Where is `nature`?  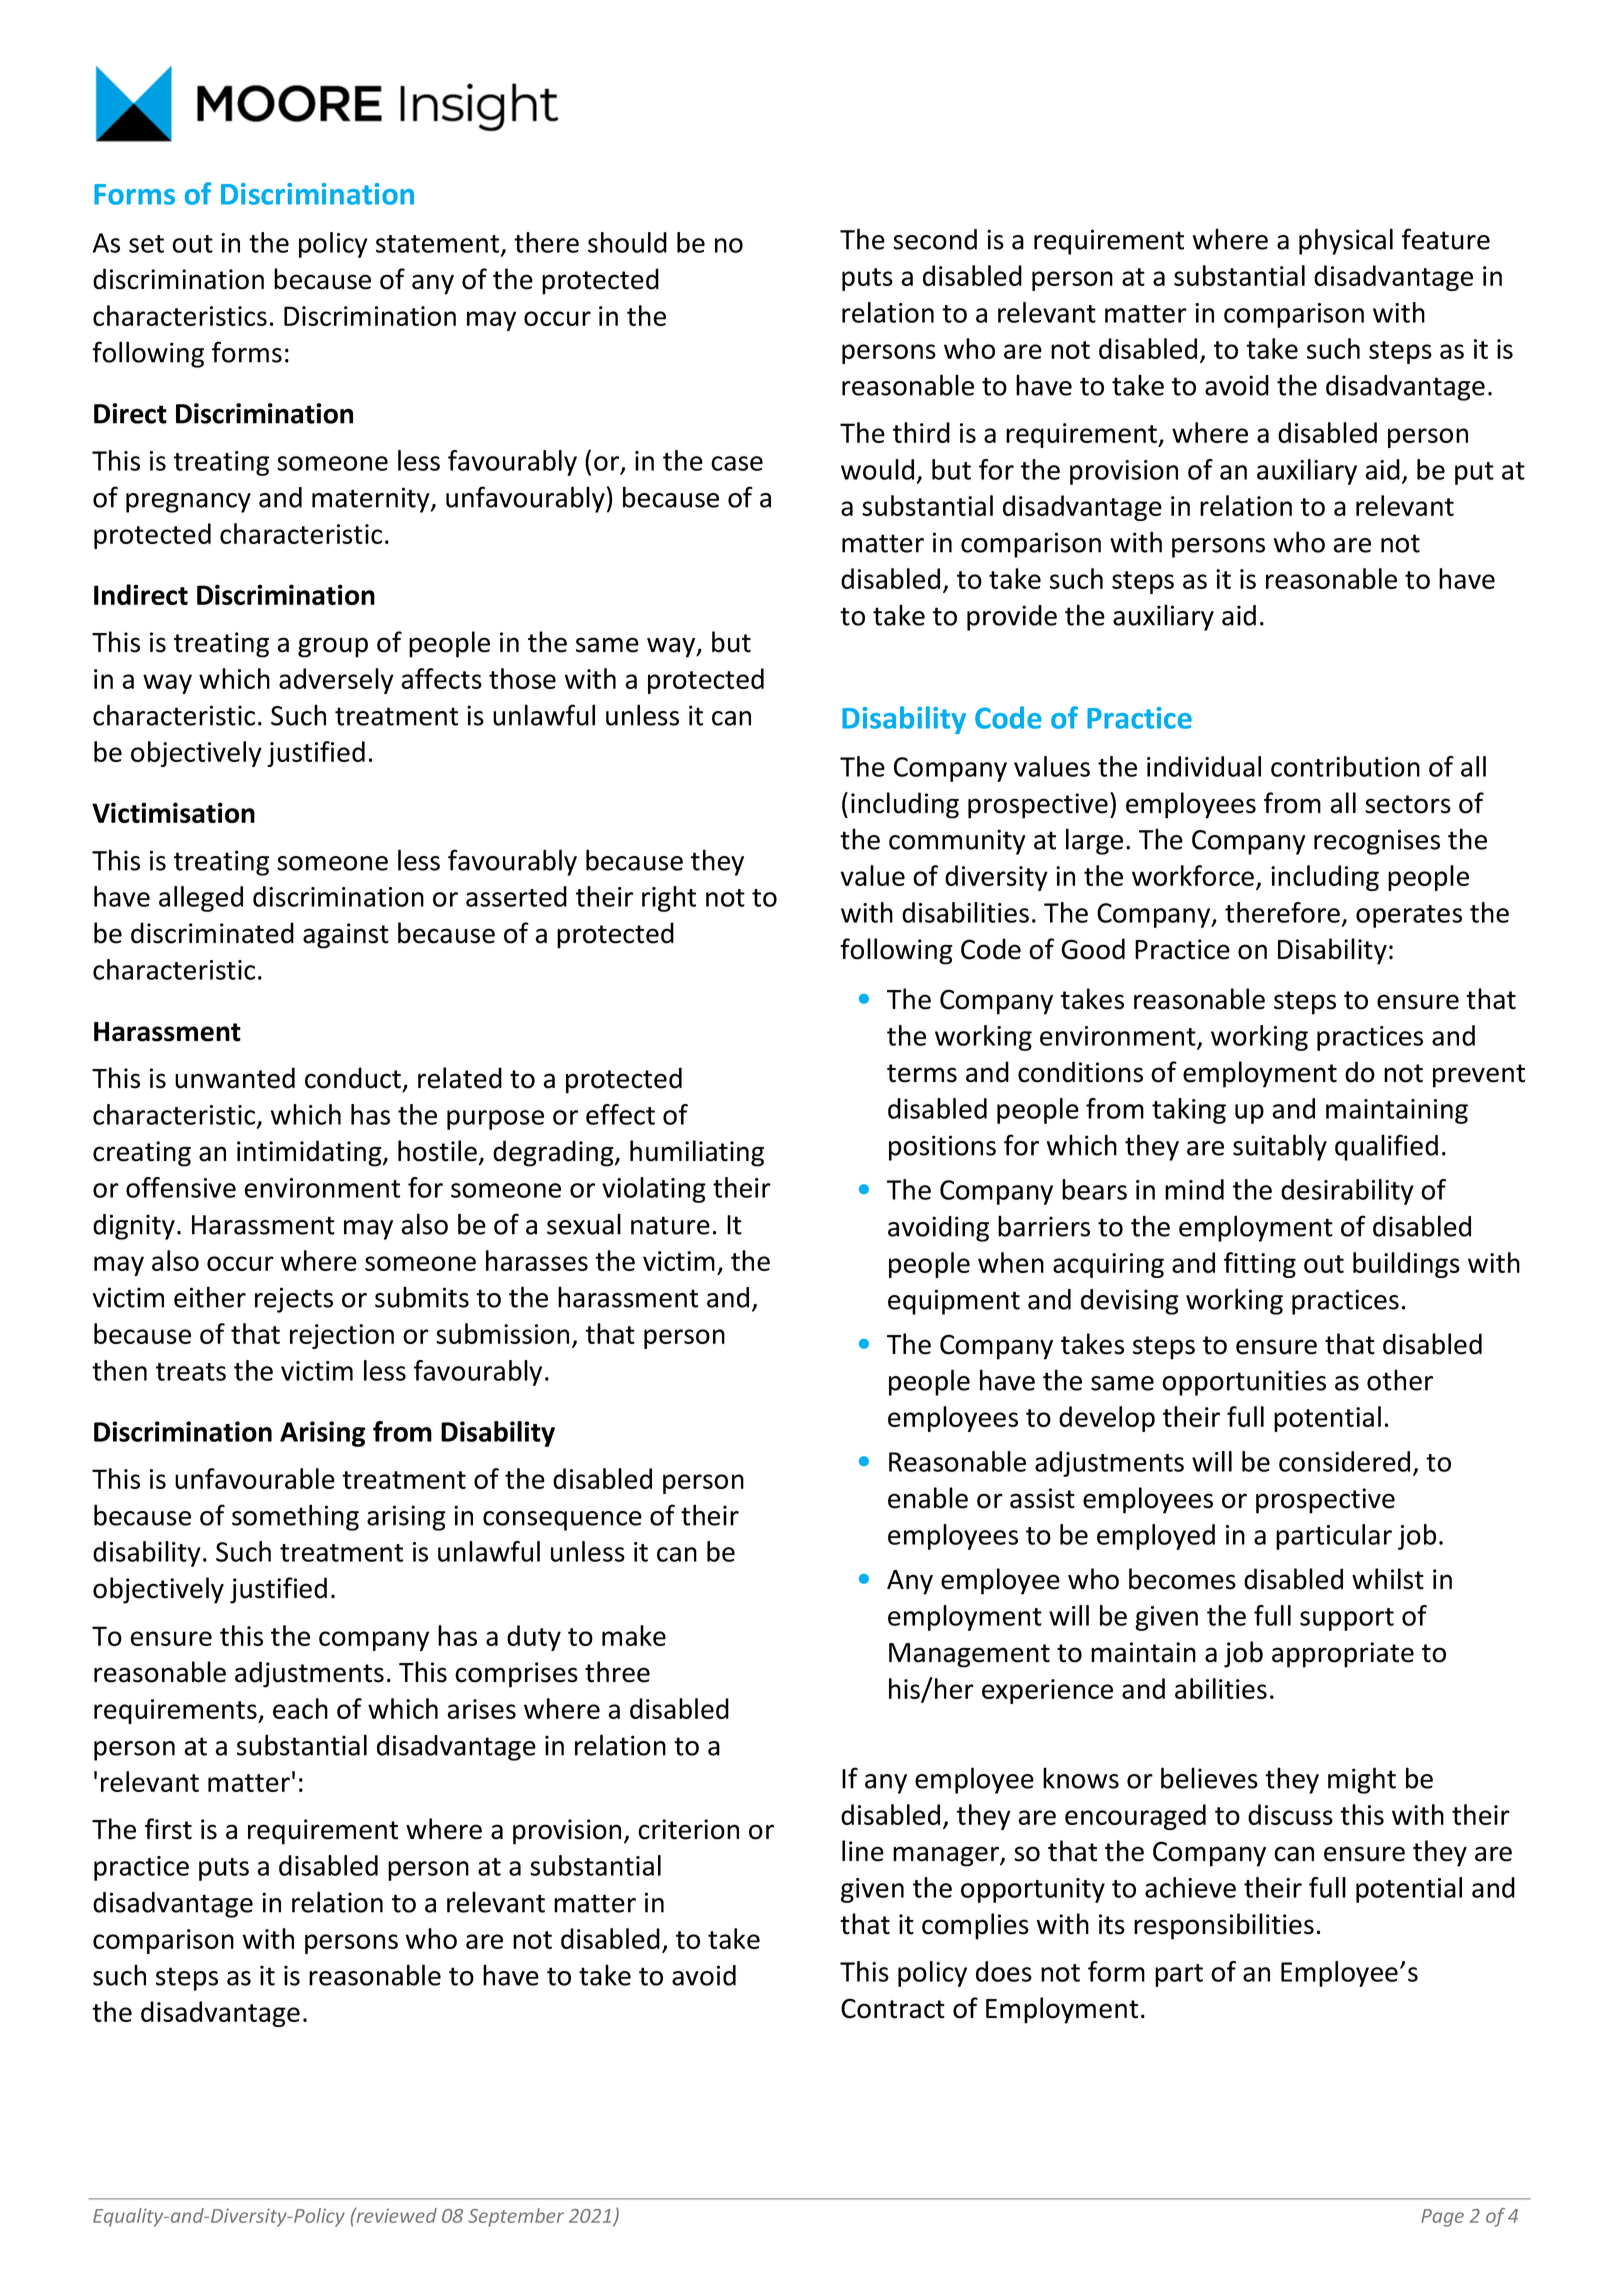 nature is located at coordinates (670, 1225).
